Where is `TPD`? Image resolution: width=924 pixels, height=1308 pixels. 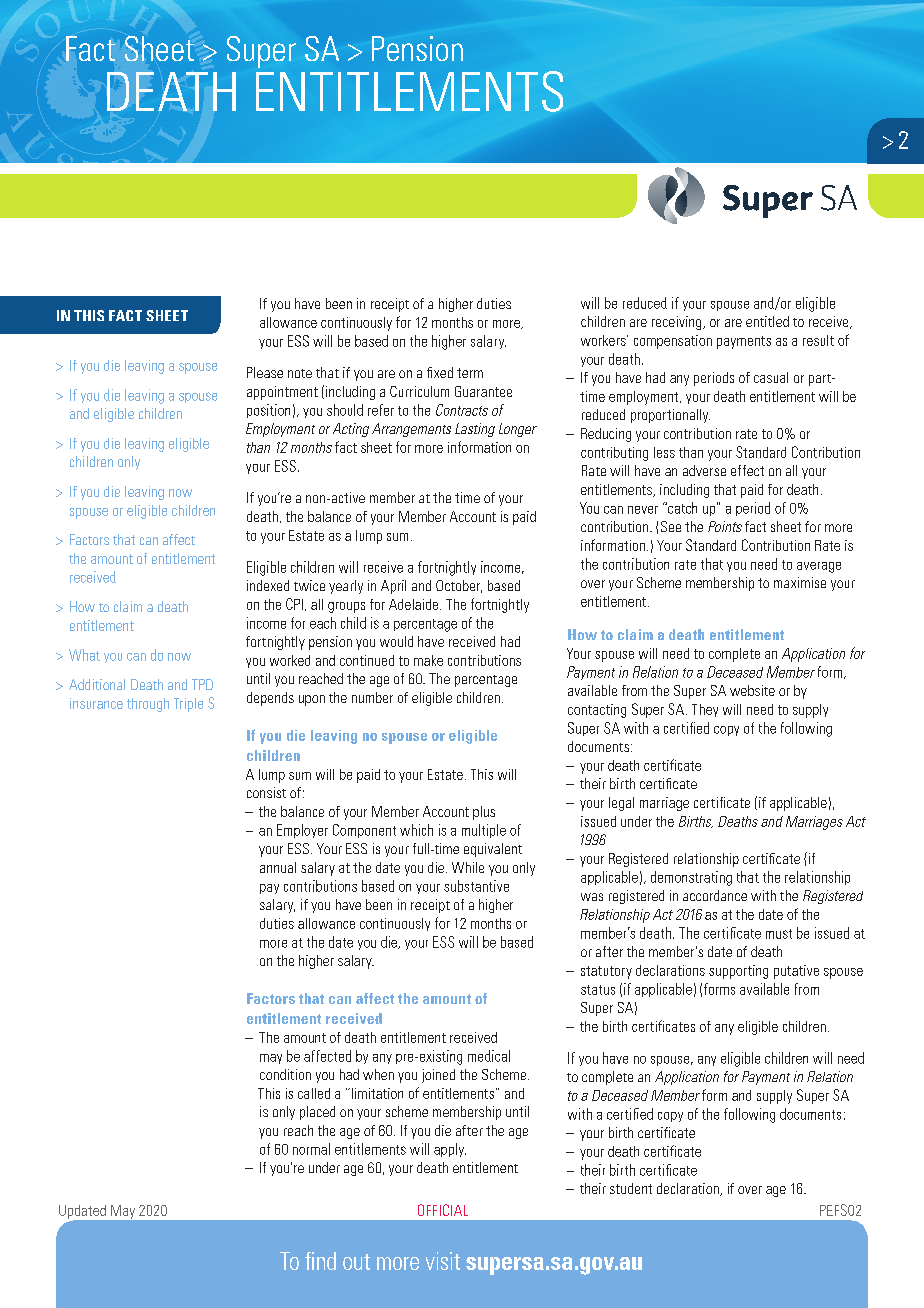 TPD is located at coordinates (202, 684).
